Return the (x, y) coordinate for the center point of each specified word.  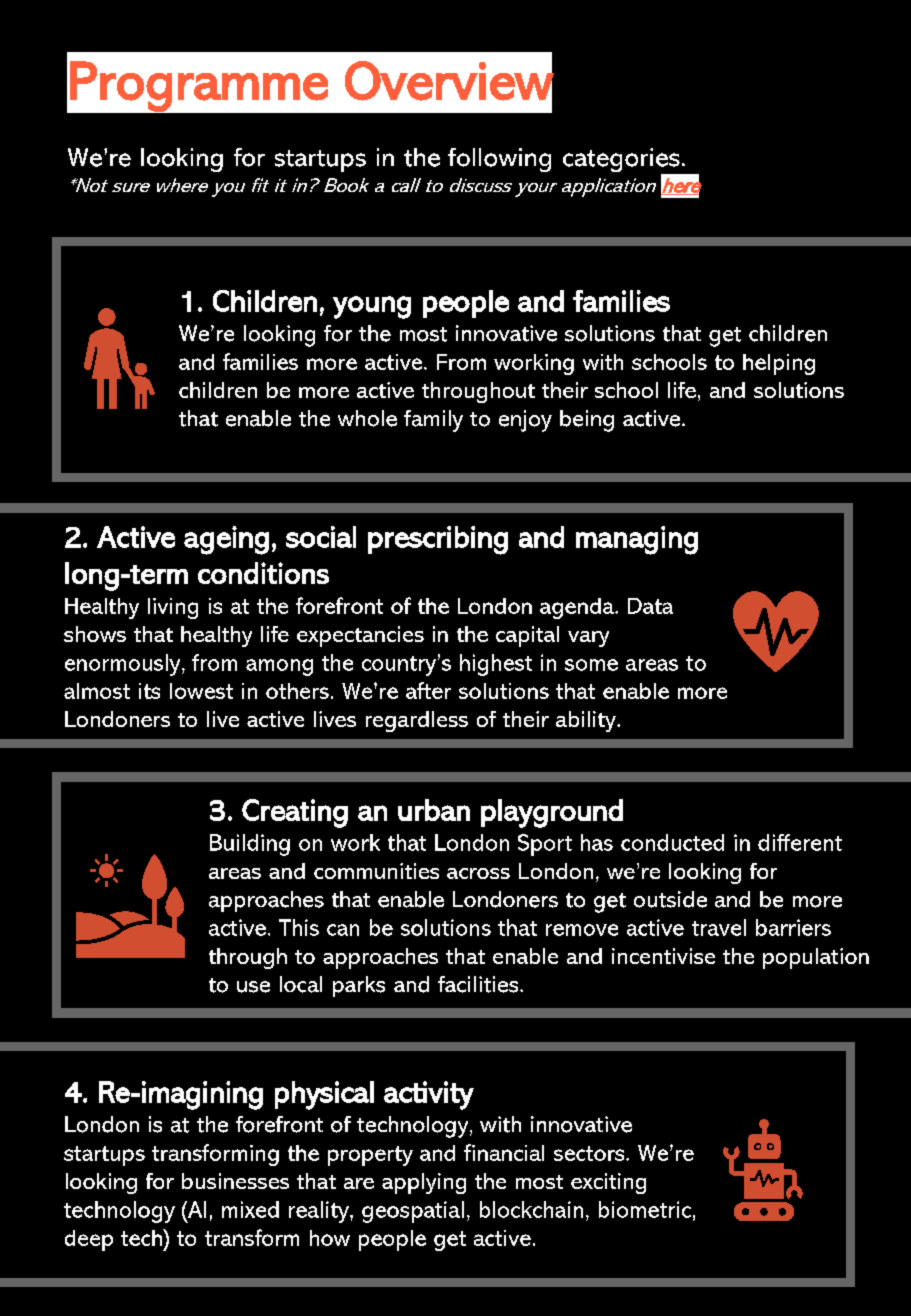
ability (587, 721)
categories (622, 161)
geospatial (413, 1212)
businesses (235, 1181)
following (499, 160)
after (428, 690)
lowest (201, 691)
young (372, 307)
